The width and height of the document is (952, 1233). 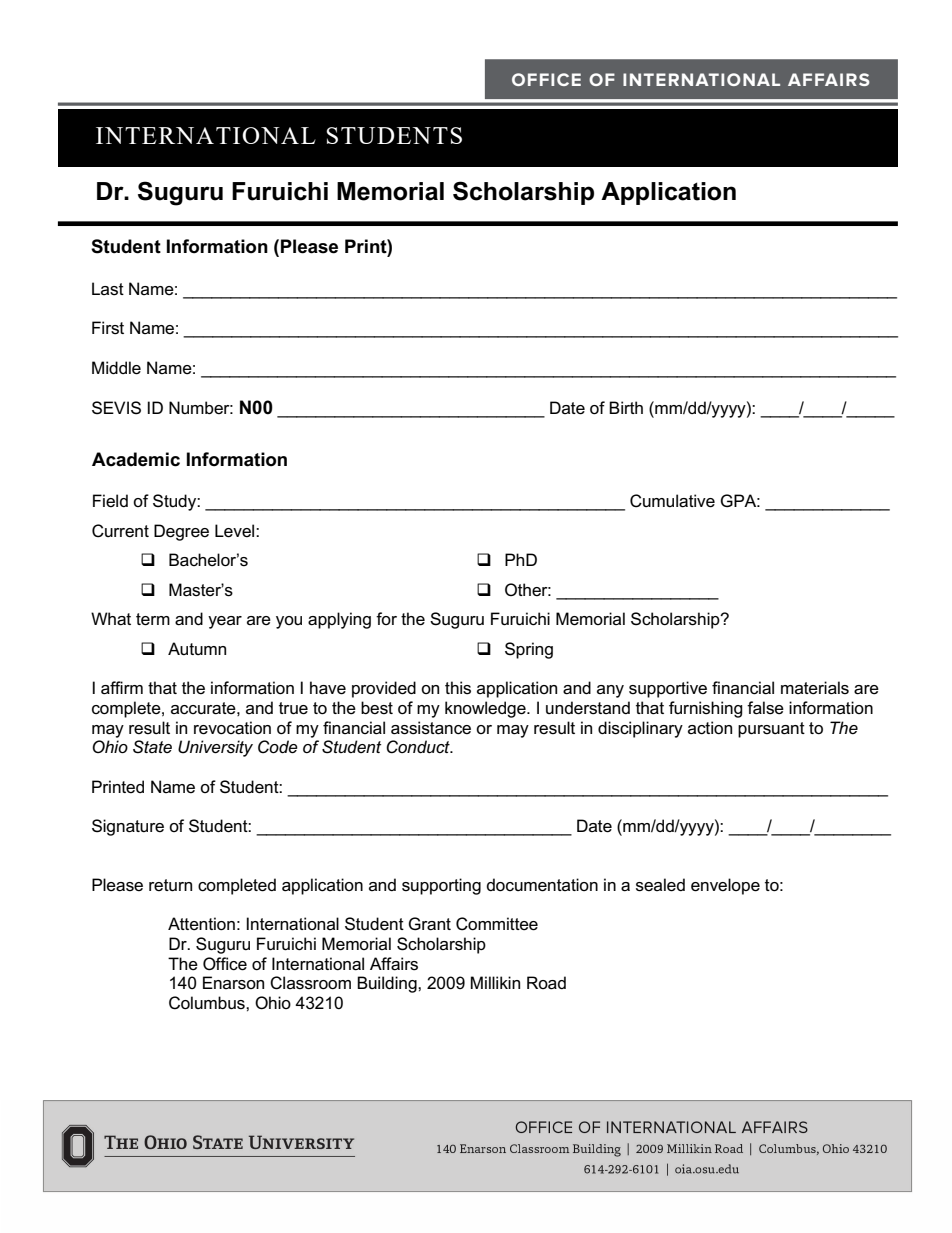 What do you see at coordinates (388, 984) in the document?
I see `Building` at bounding box center [388, 984].
